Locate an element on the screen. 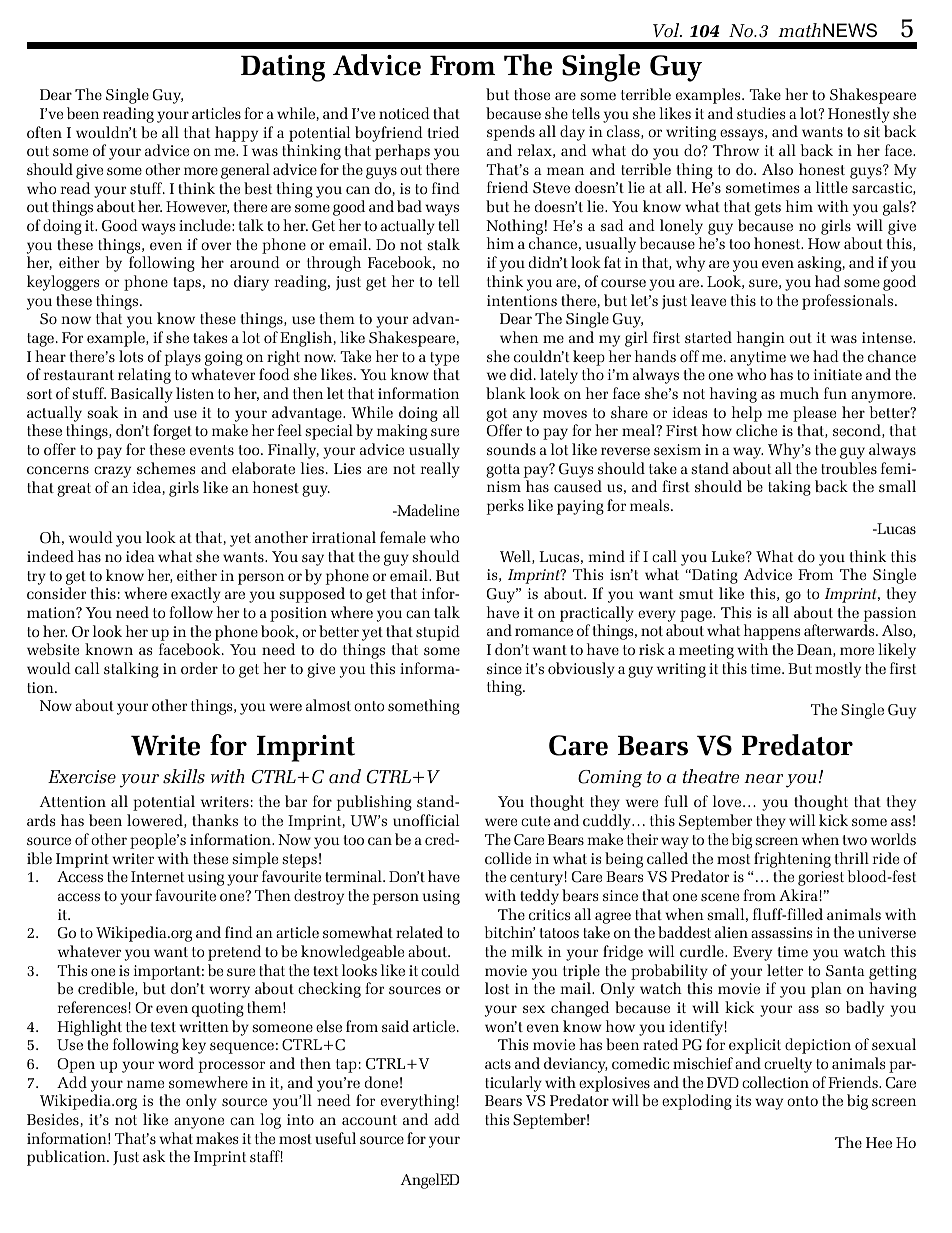  Internet is located at coordinates (157, 876).
